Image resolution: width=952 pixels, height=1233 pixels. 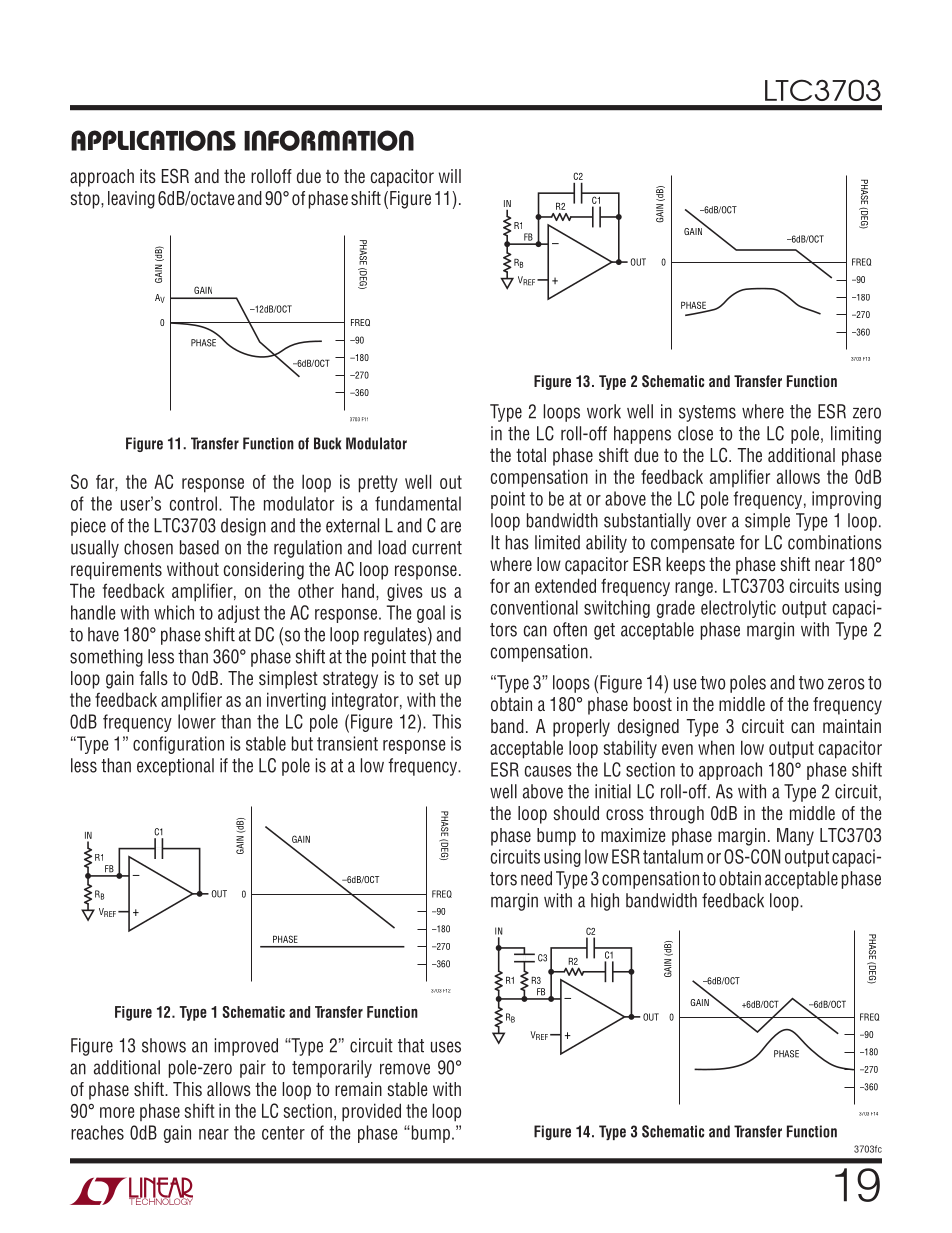 What do you see at coordinates (418, 503) in the page?
I see `fundamental` at bounding box center [418, 503].
